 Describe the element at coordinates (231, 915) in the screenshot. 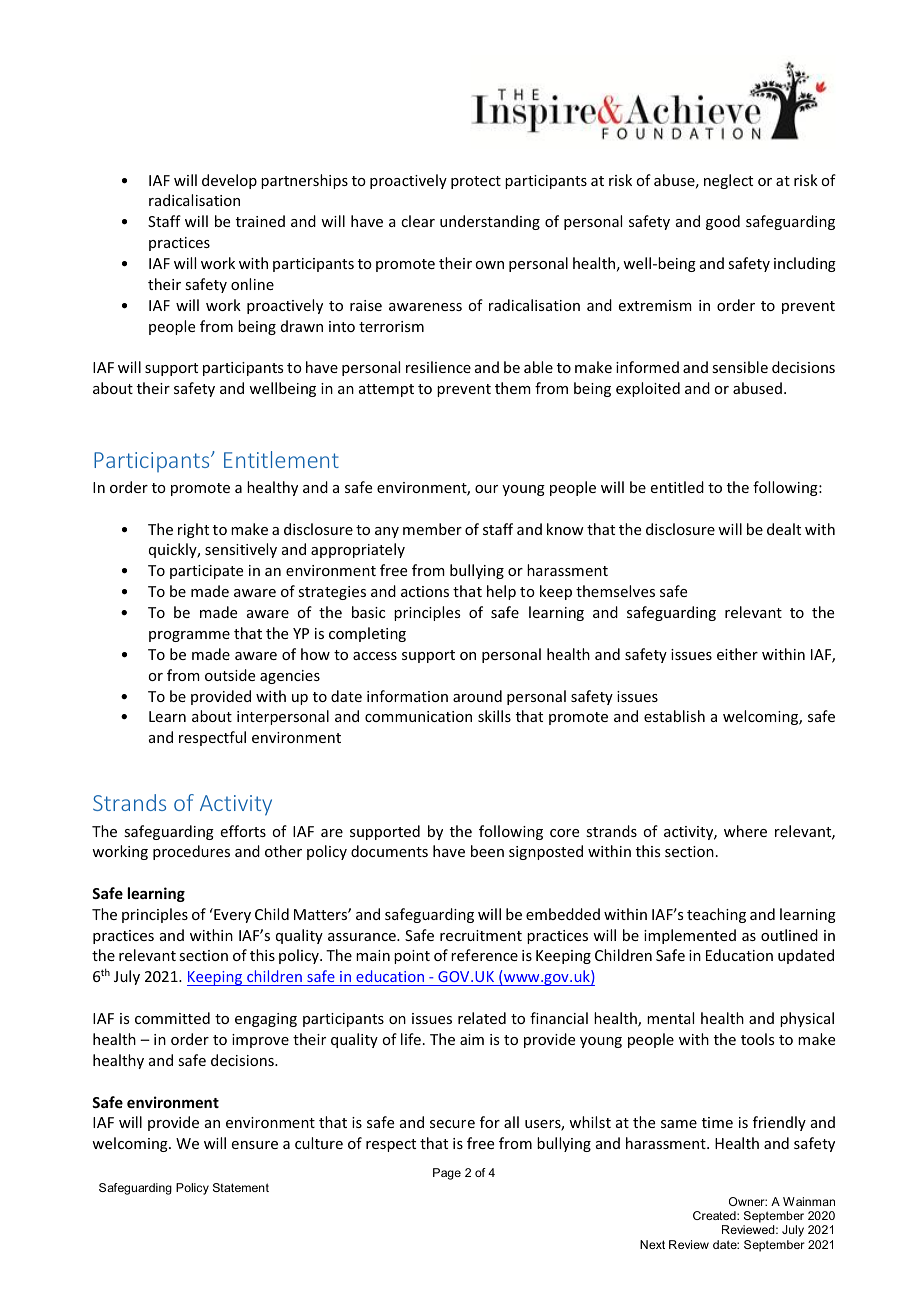

I see `Every` at that location.
